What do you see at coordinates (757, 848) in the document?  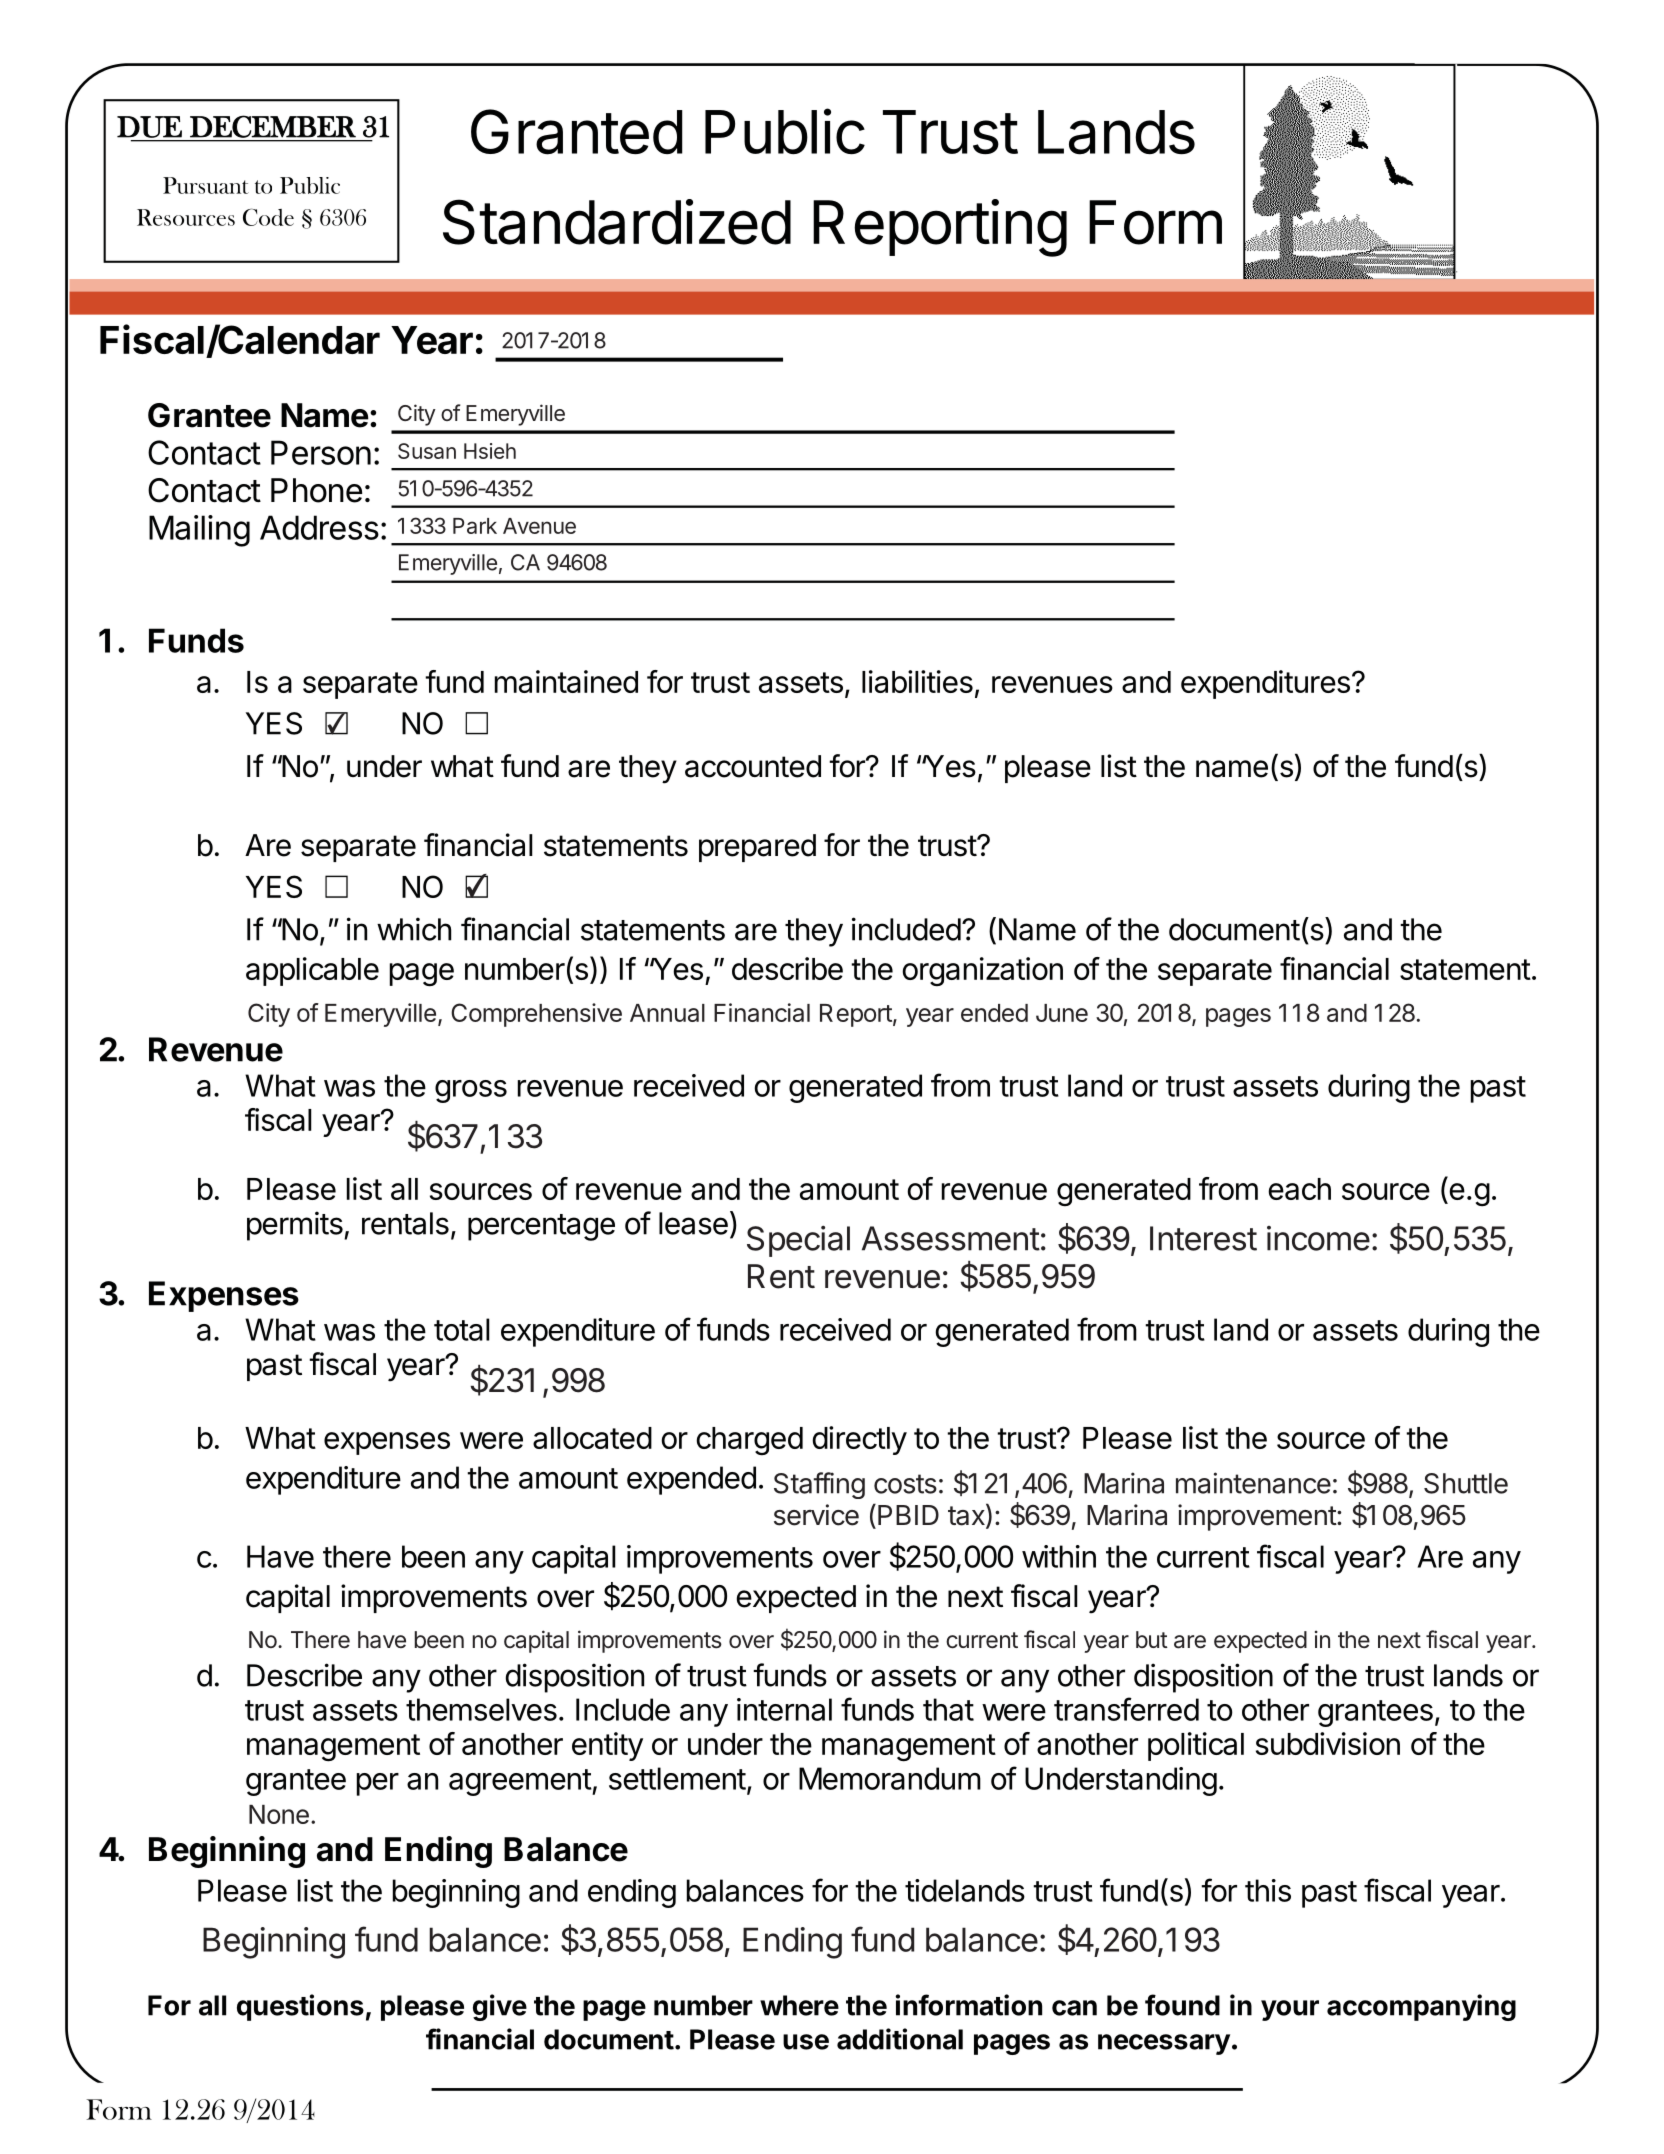 I see `prepared` at bounding box center [757, 848].
